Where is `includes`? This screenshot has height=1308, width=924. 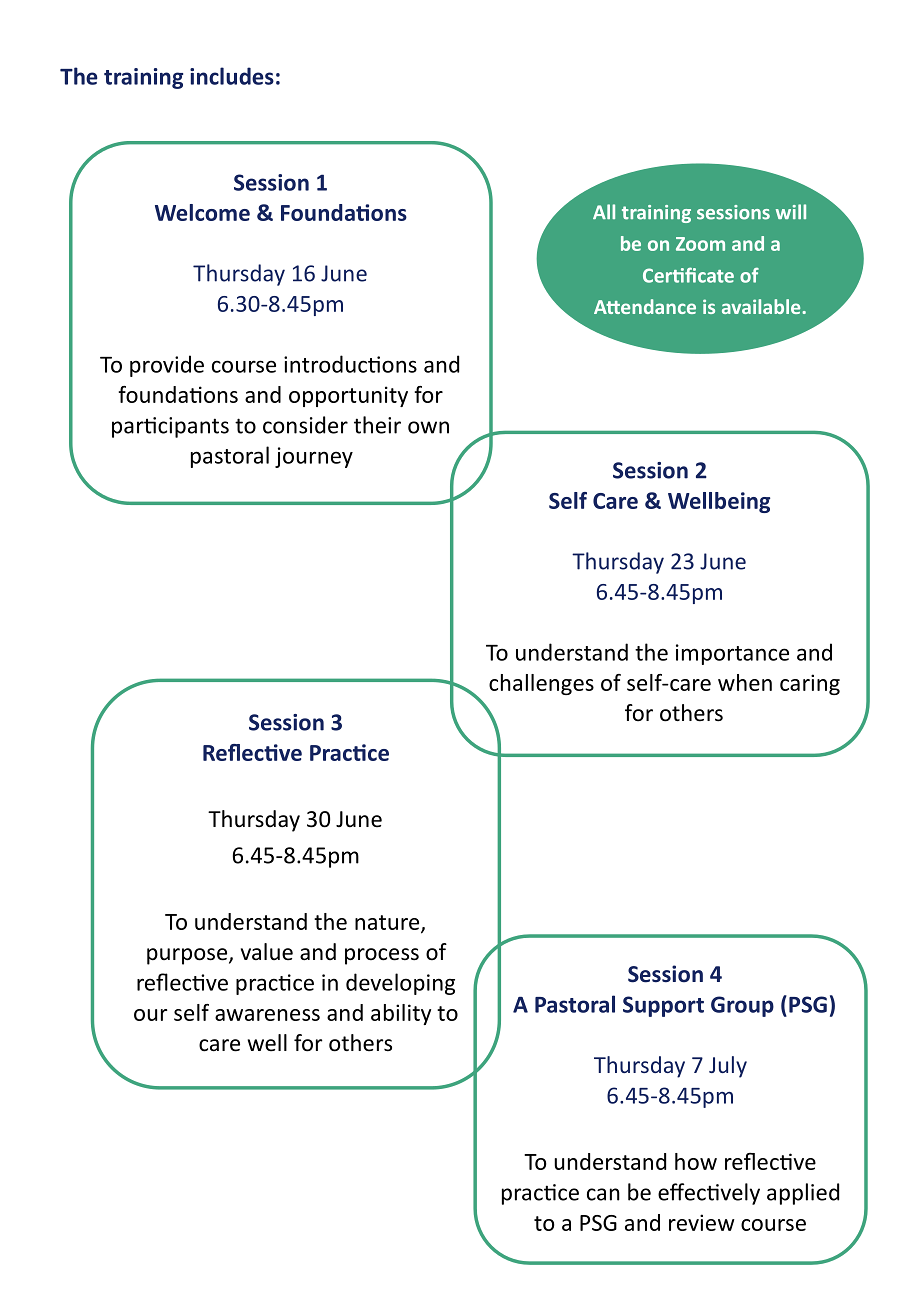 includes is located at coordinates (232, 76).
